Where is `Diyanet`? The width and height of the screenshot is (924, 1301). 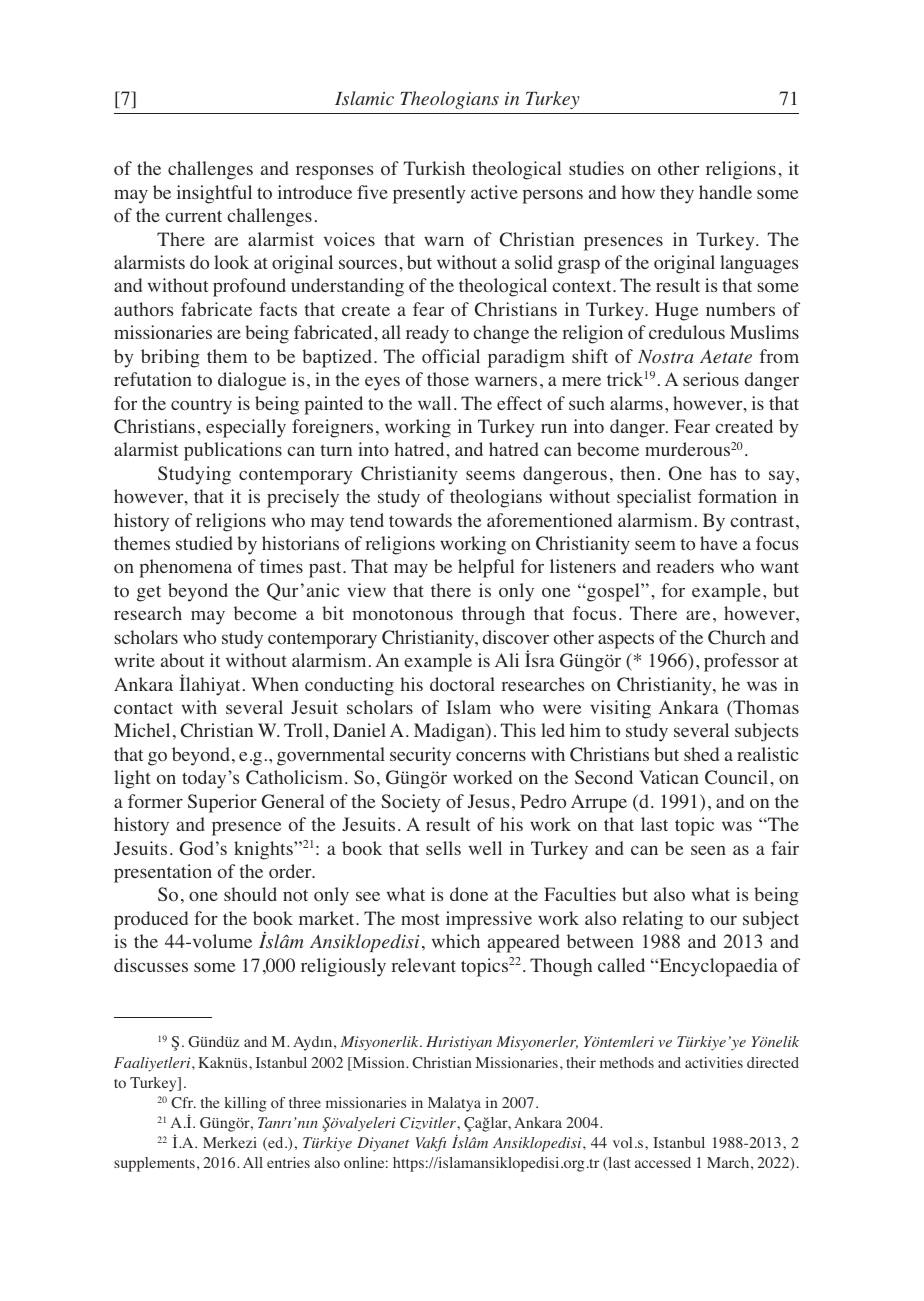 Diyanet is located at coordinates (383, 1144).
